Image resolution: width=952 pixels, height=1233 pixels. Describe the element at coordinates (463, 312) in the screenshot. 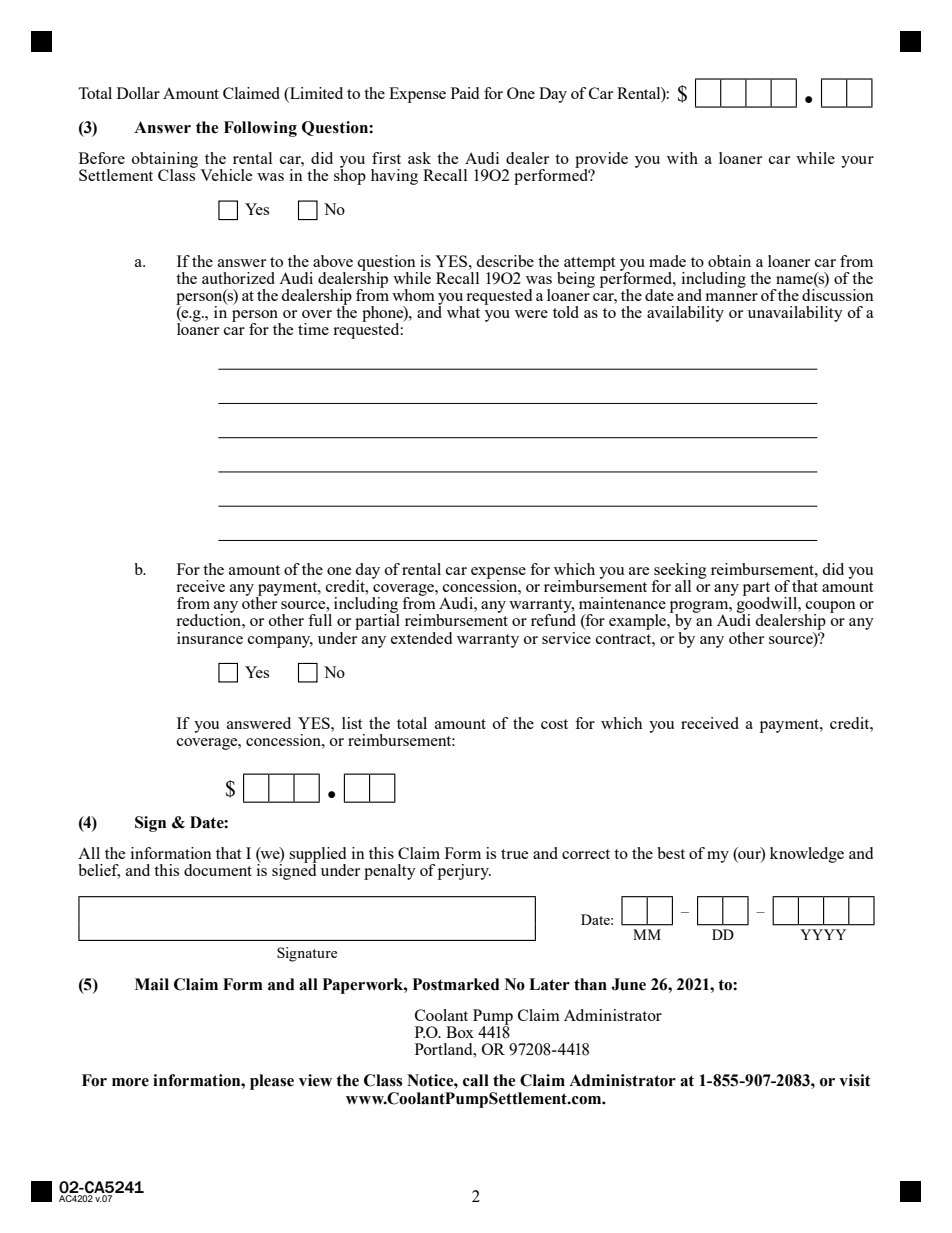

I see `what` at that location.
